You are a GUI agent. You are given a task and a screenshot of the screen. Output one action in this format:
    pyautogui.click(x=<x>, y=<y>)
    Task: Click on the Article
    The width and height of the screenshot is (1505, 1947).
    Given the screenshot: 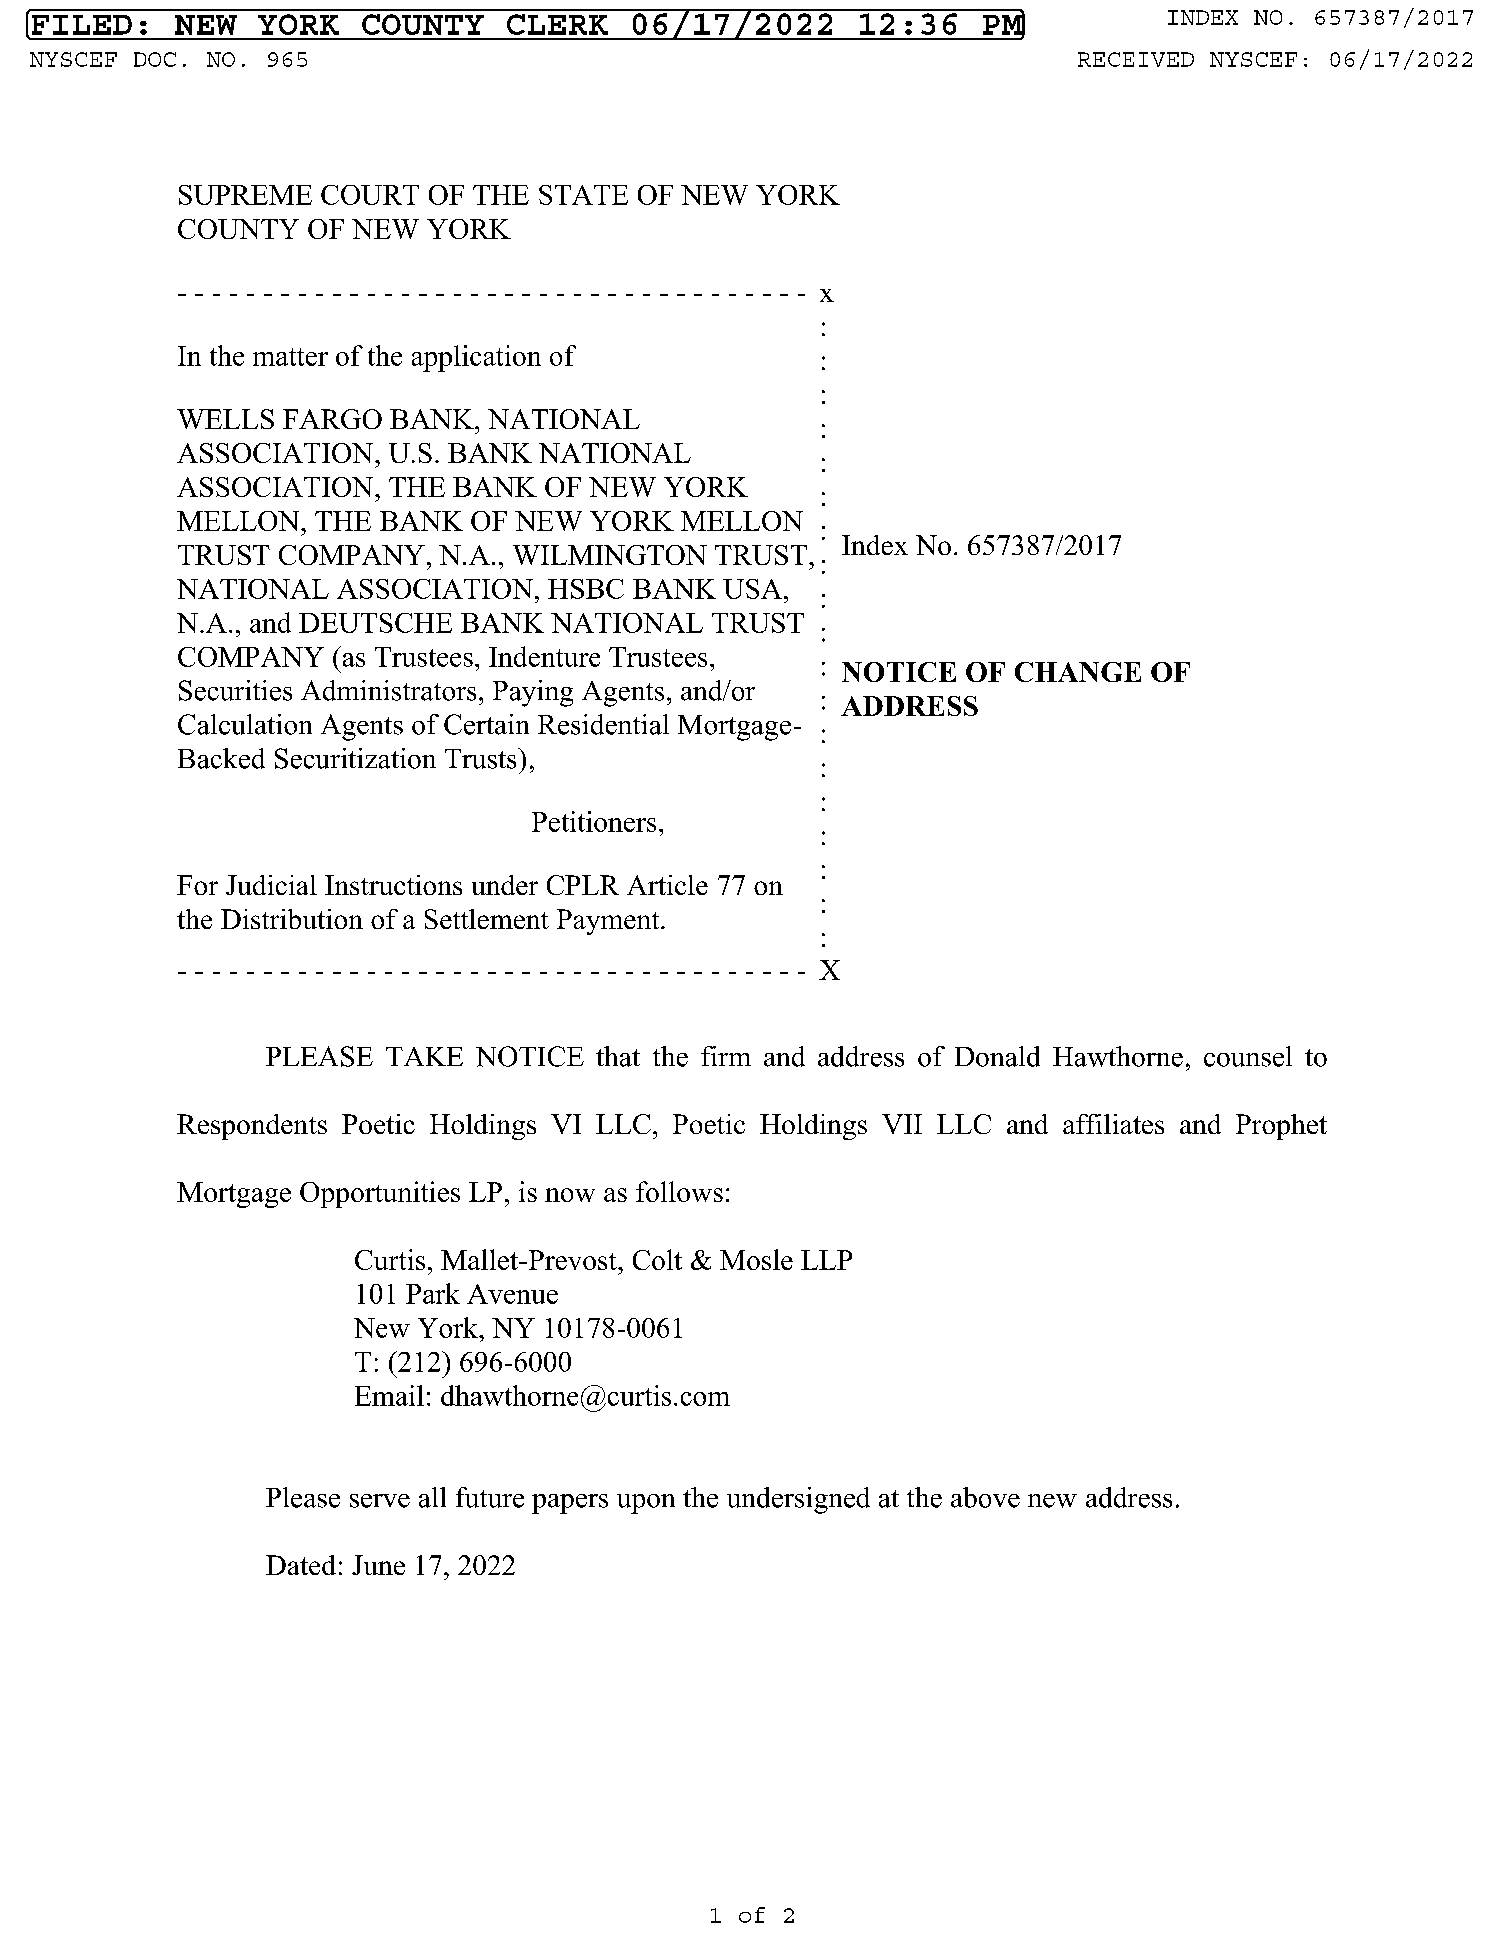 What is the action you would take?
    pyautogui.click(x=667, y=885)
